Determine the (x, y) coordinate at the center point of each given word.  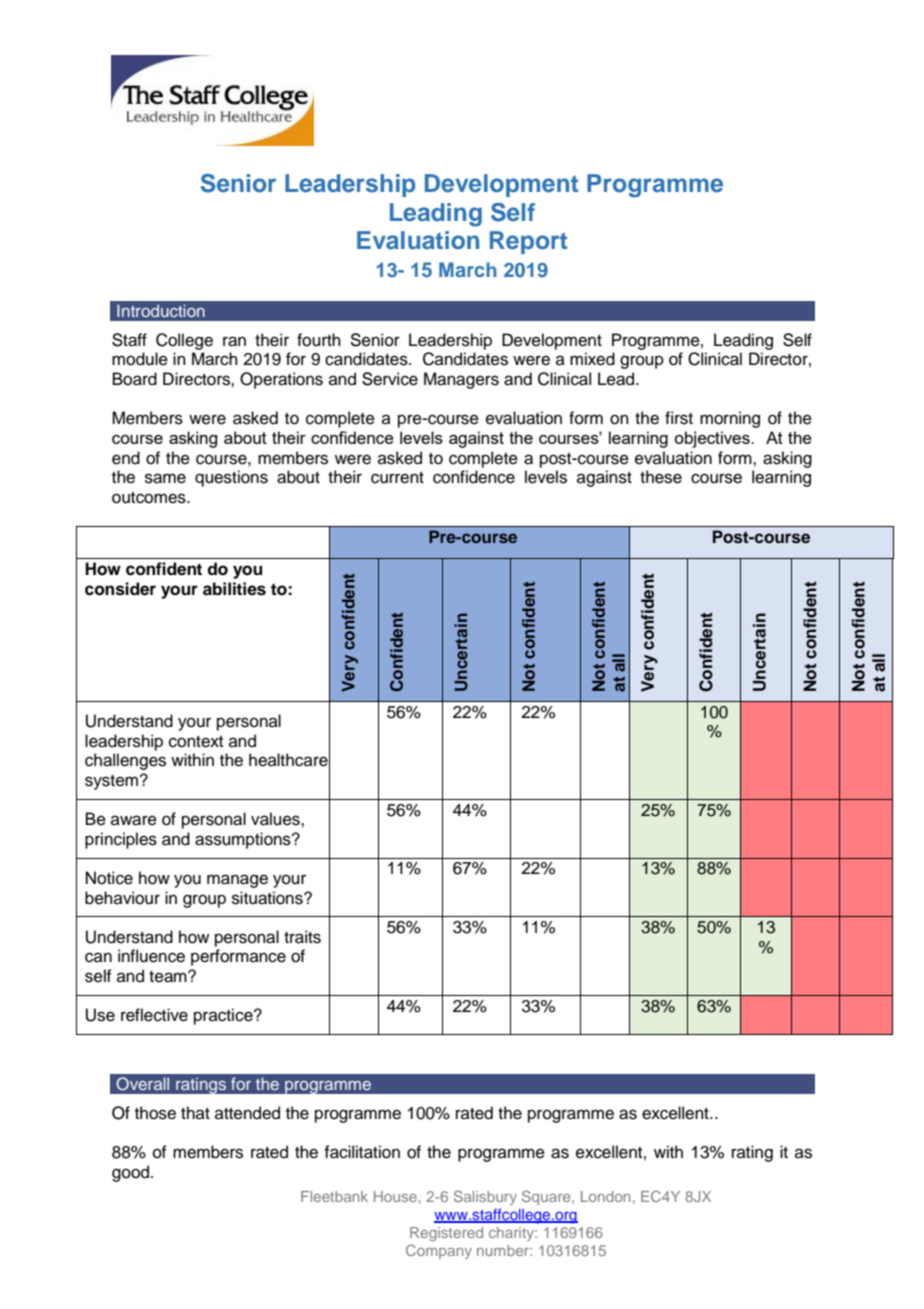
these (661, 477)
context (196, 742)
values (276, 819)
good (132, 1173)
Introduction (161, 310)
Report (528, 242)
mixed (592, 359)
